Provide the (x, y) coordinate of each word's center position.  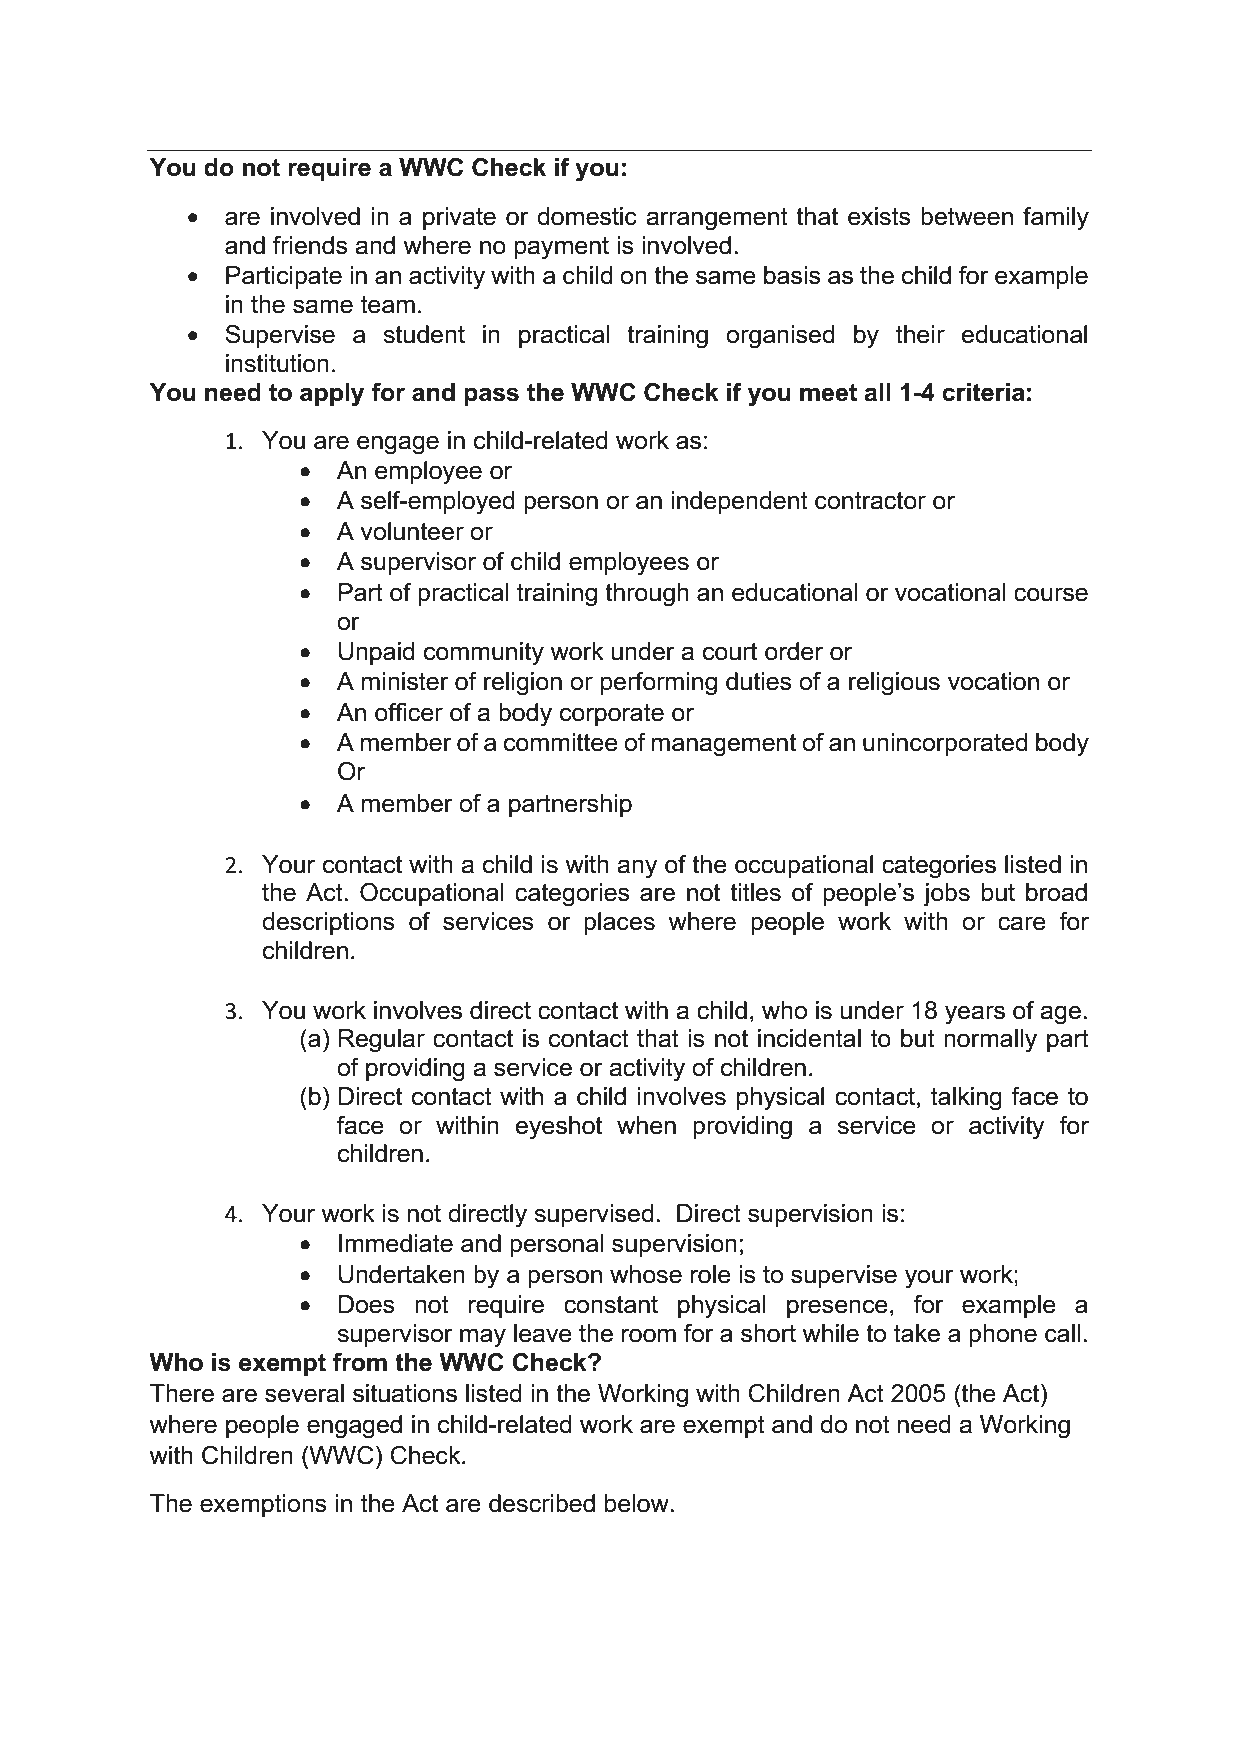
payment (562, 248)
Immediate (396, 1243)
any (637, 869)
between (967, 216)
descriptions (328, 923)
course (1051, 594)
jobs (946, 895)
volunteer (412, 531)
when (646, 1125)
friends (310, 245)
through (647, 595)
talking (966, 1099)
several (304, 1393)
